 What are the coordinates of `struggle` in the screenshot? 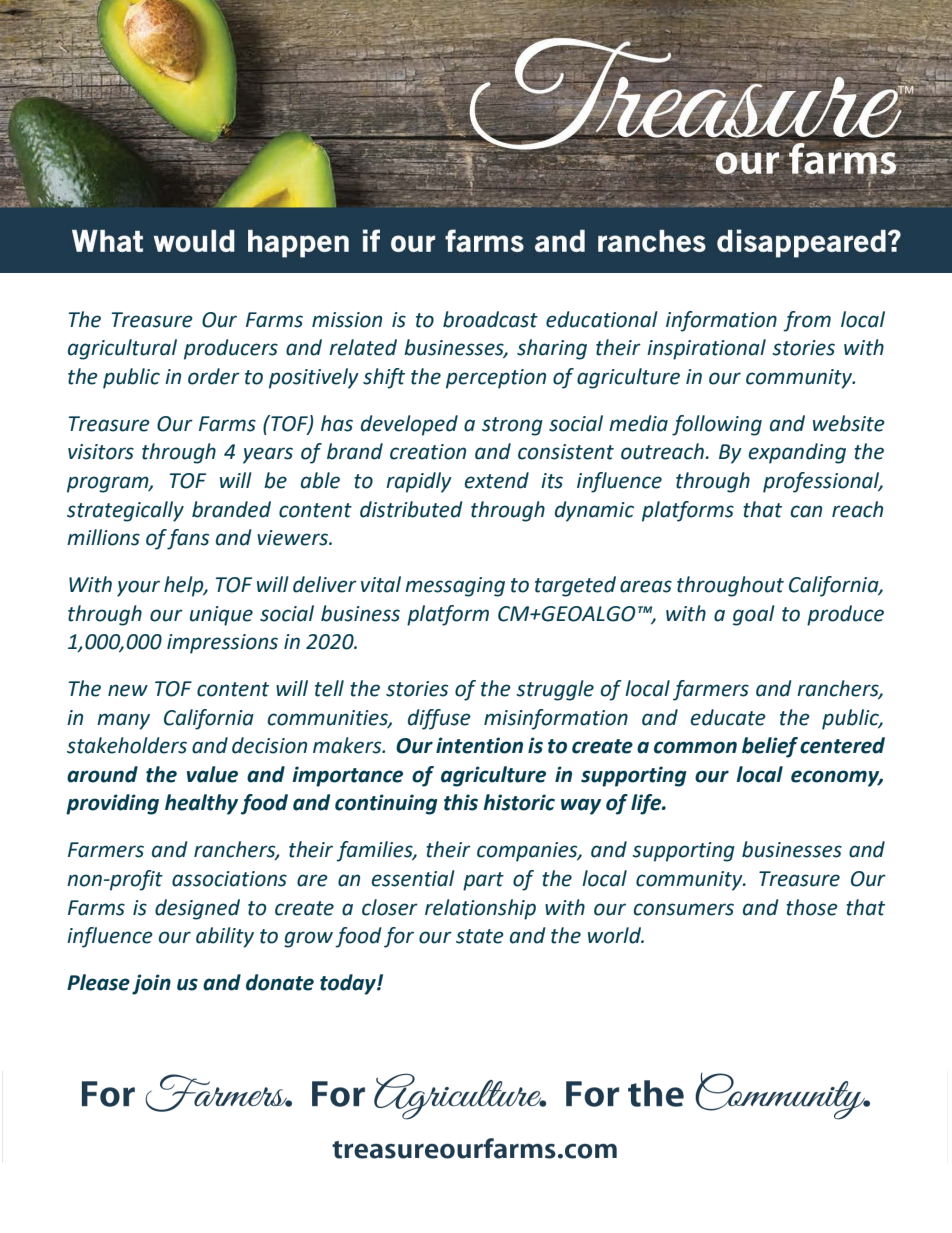 It's located at (555, 690).
